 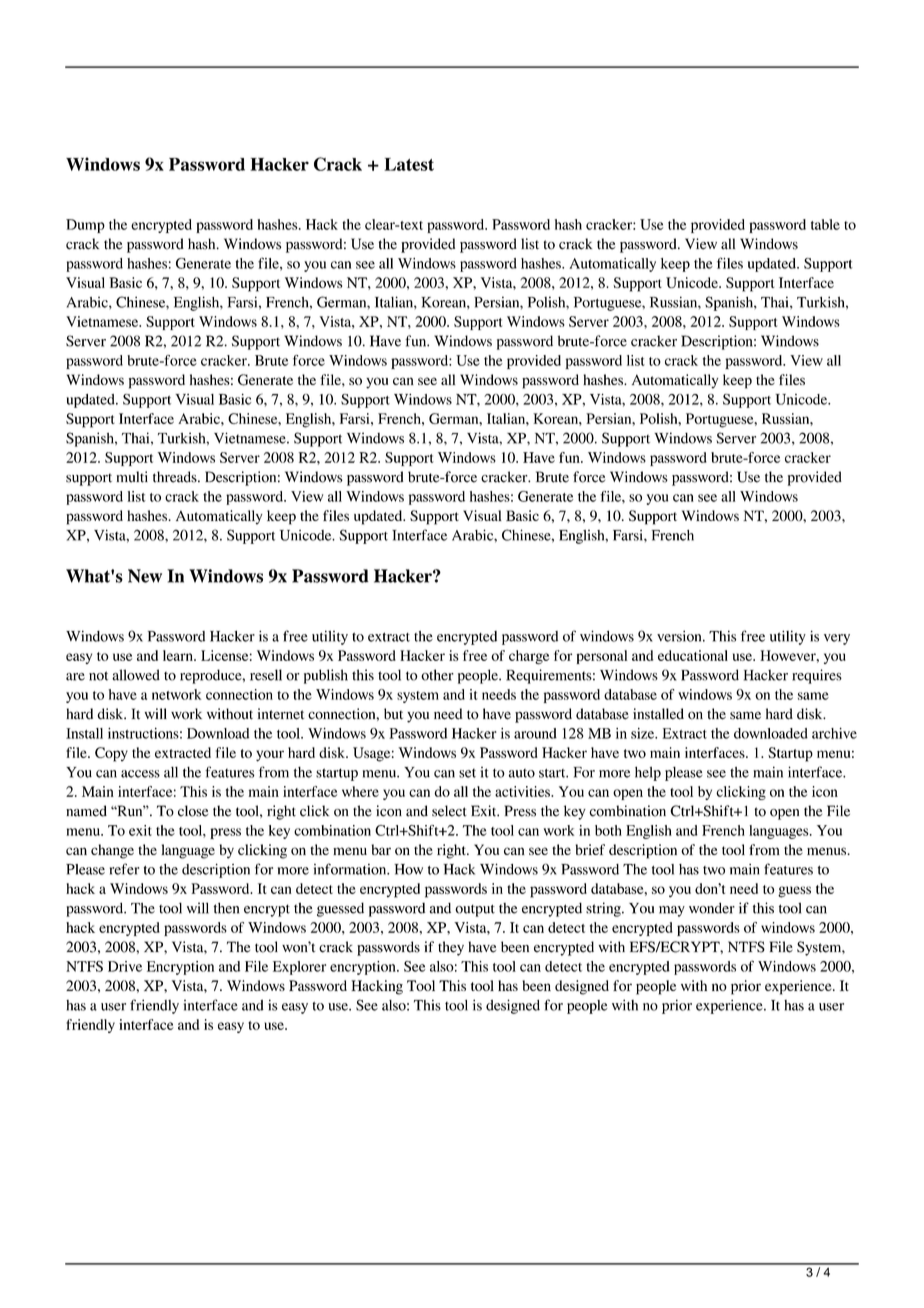 What do you see at coordinates (125, 966) in the screenshot?
I see `Drive` at bounding box center [125, 966].
